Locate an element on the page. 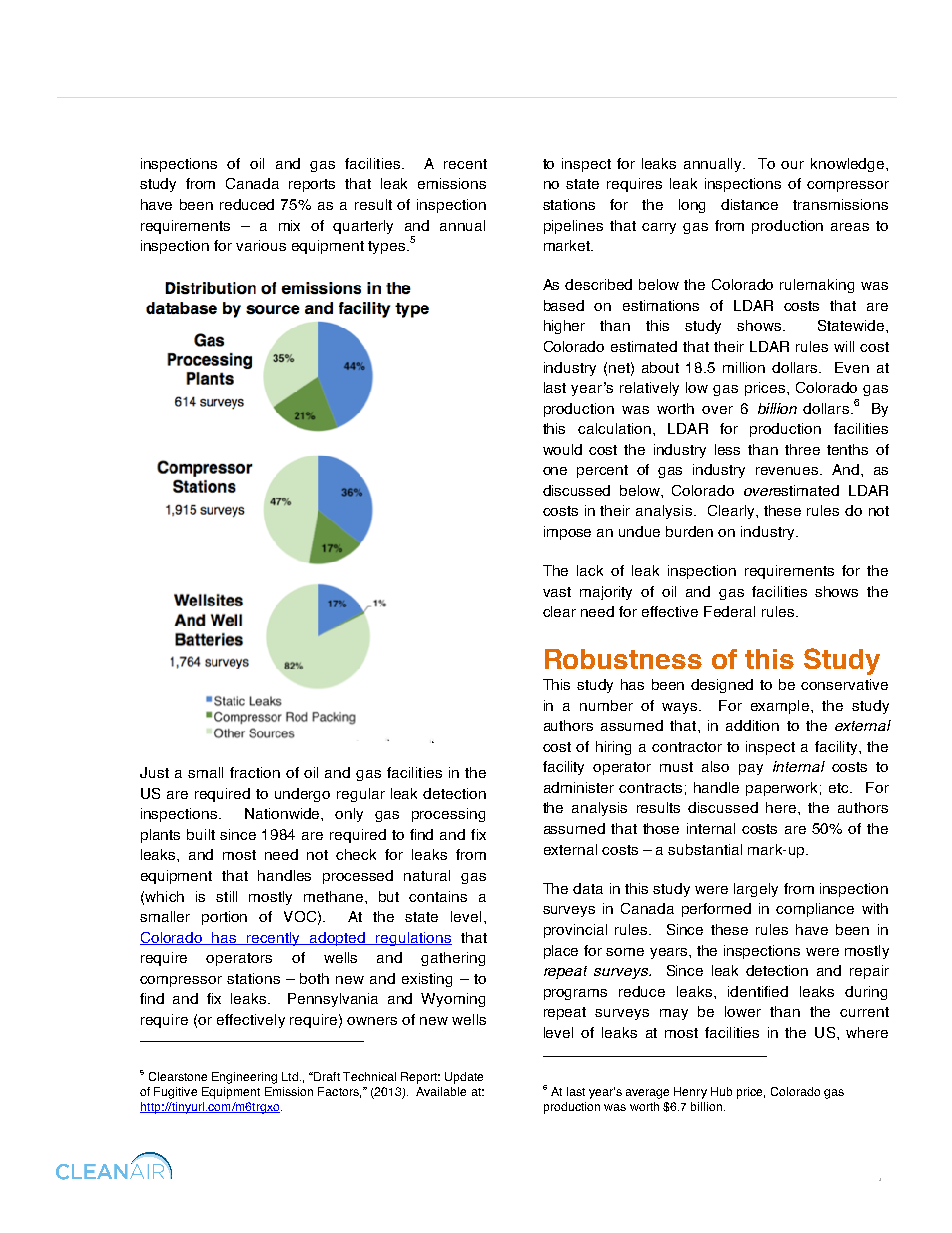 The height and width of the image is (1233, 952). still is located at coordinates (226, 896).
